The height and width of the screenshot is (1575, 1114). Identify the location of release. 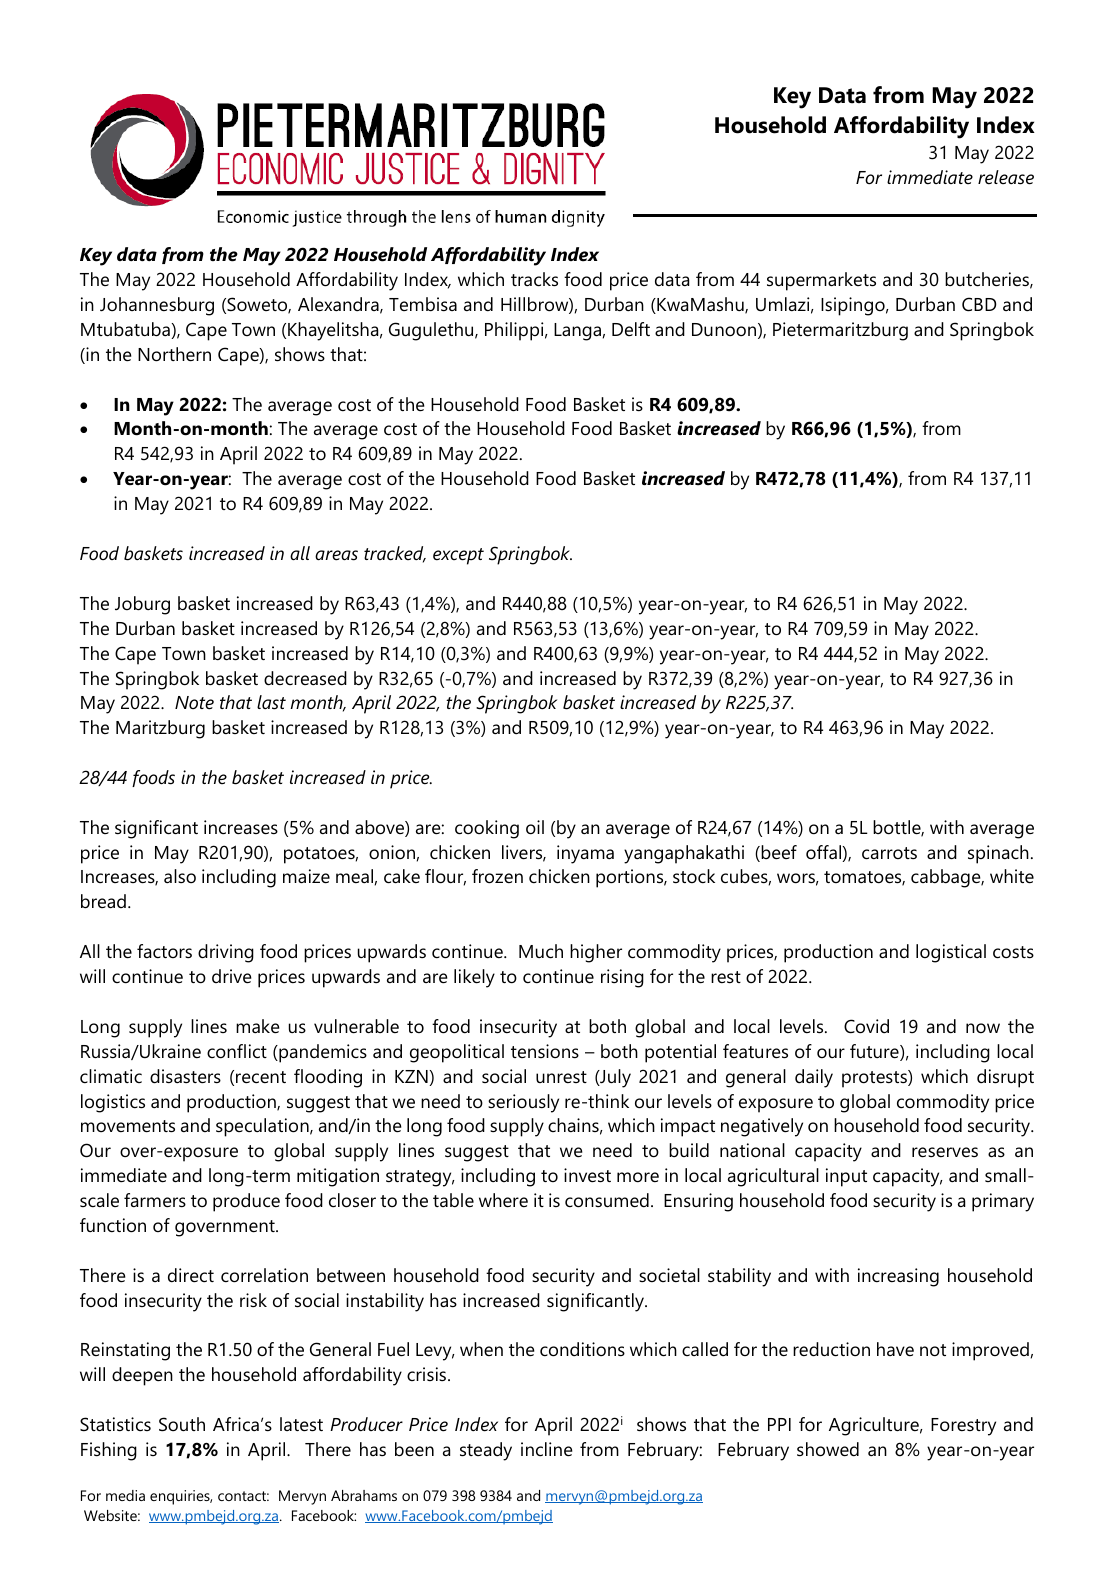
(1006, 177).
